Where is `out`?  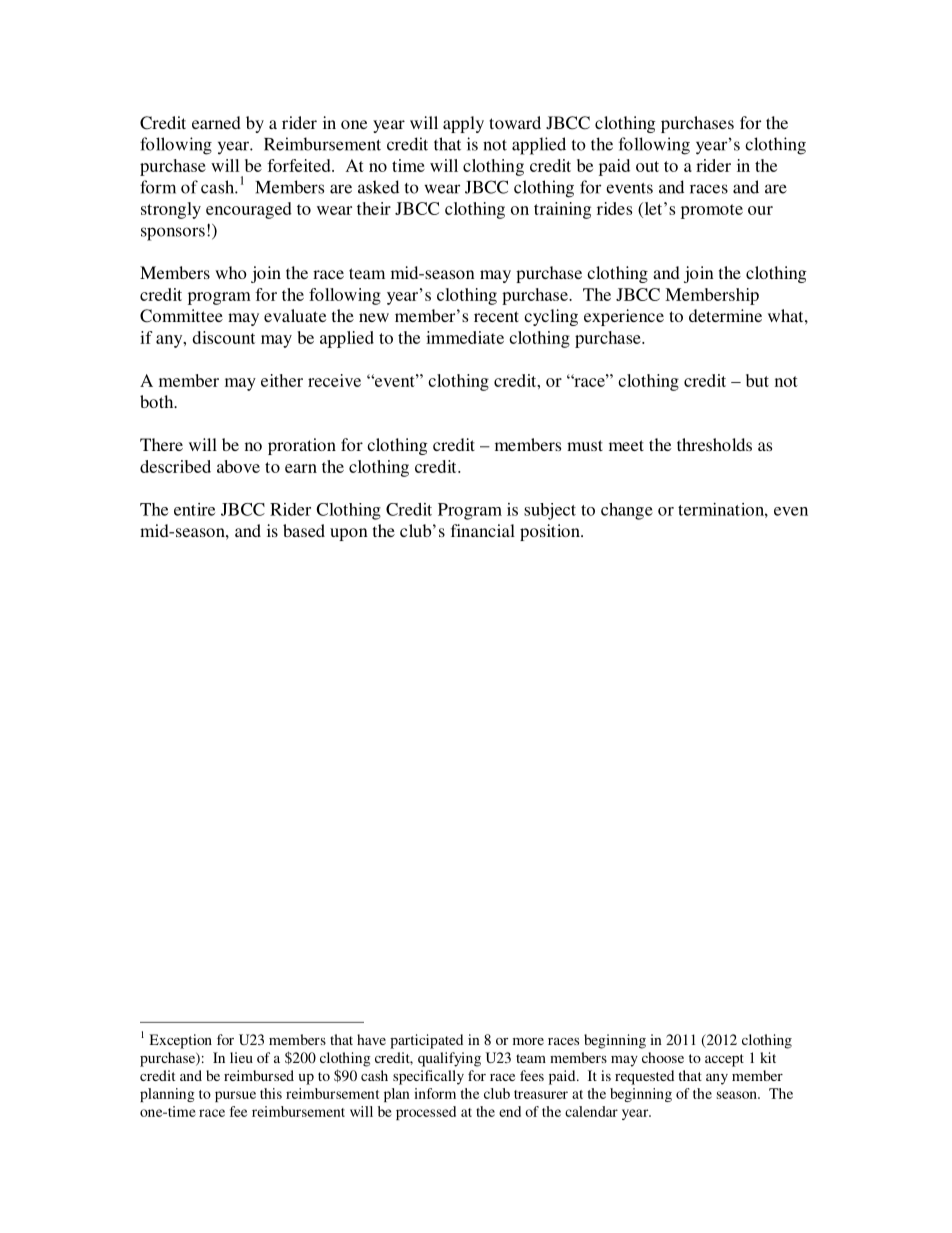 out is located at coordinates (647, 166).
